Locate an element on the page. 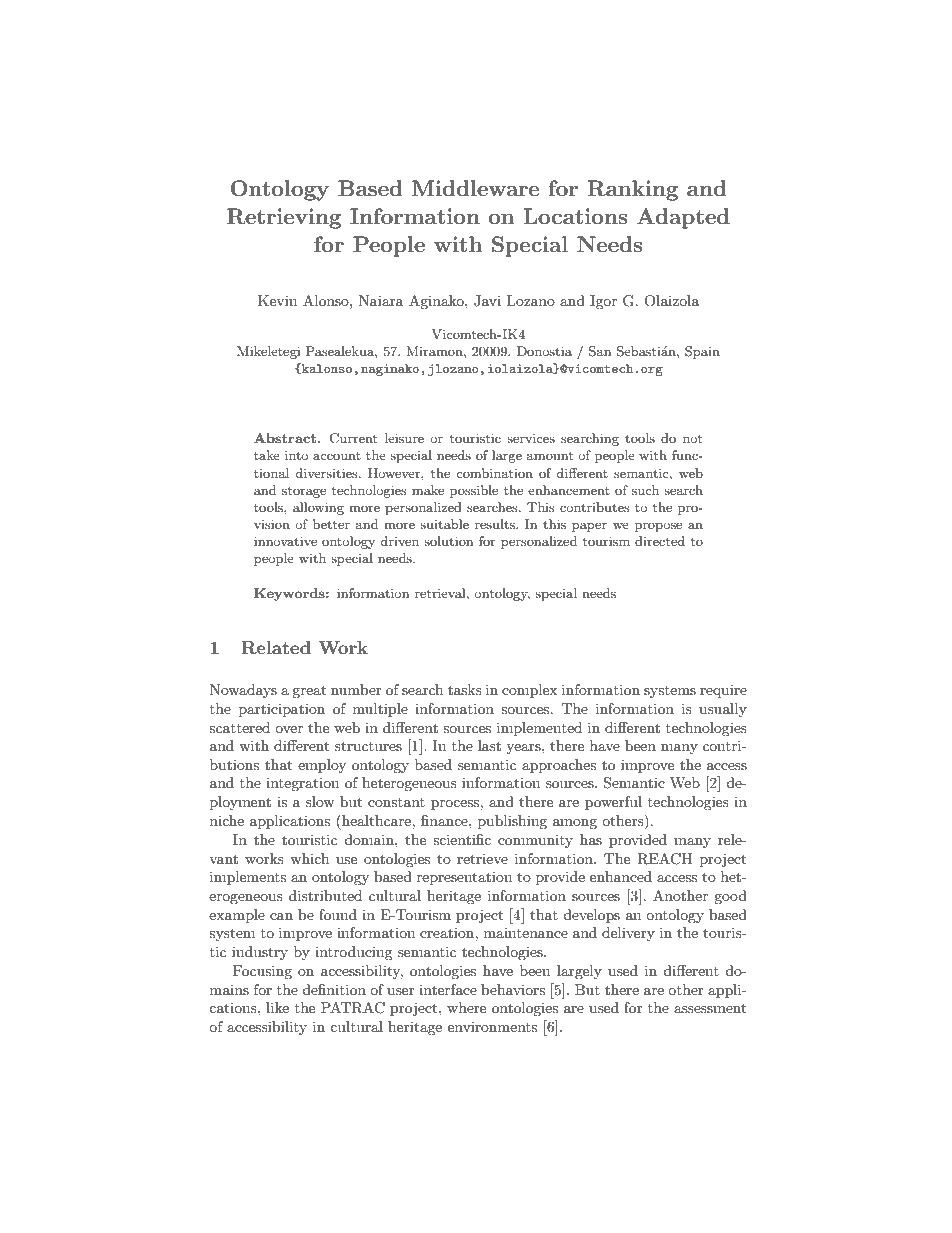 Image resolution: width=952 pixels, height=1233 pixels. Retrieving is located at coordinates (284, 218).
